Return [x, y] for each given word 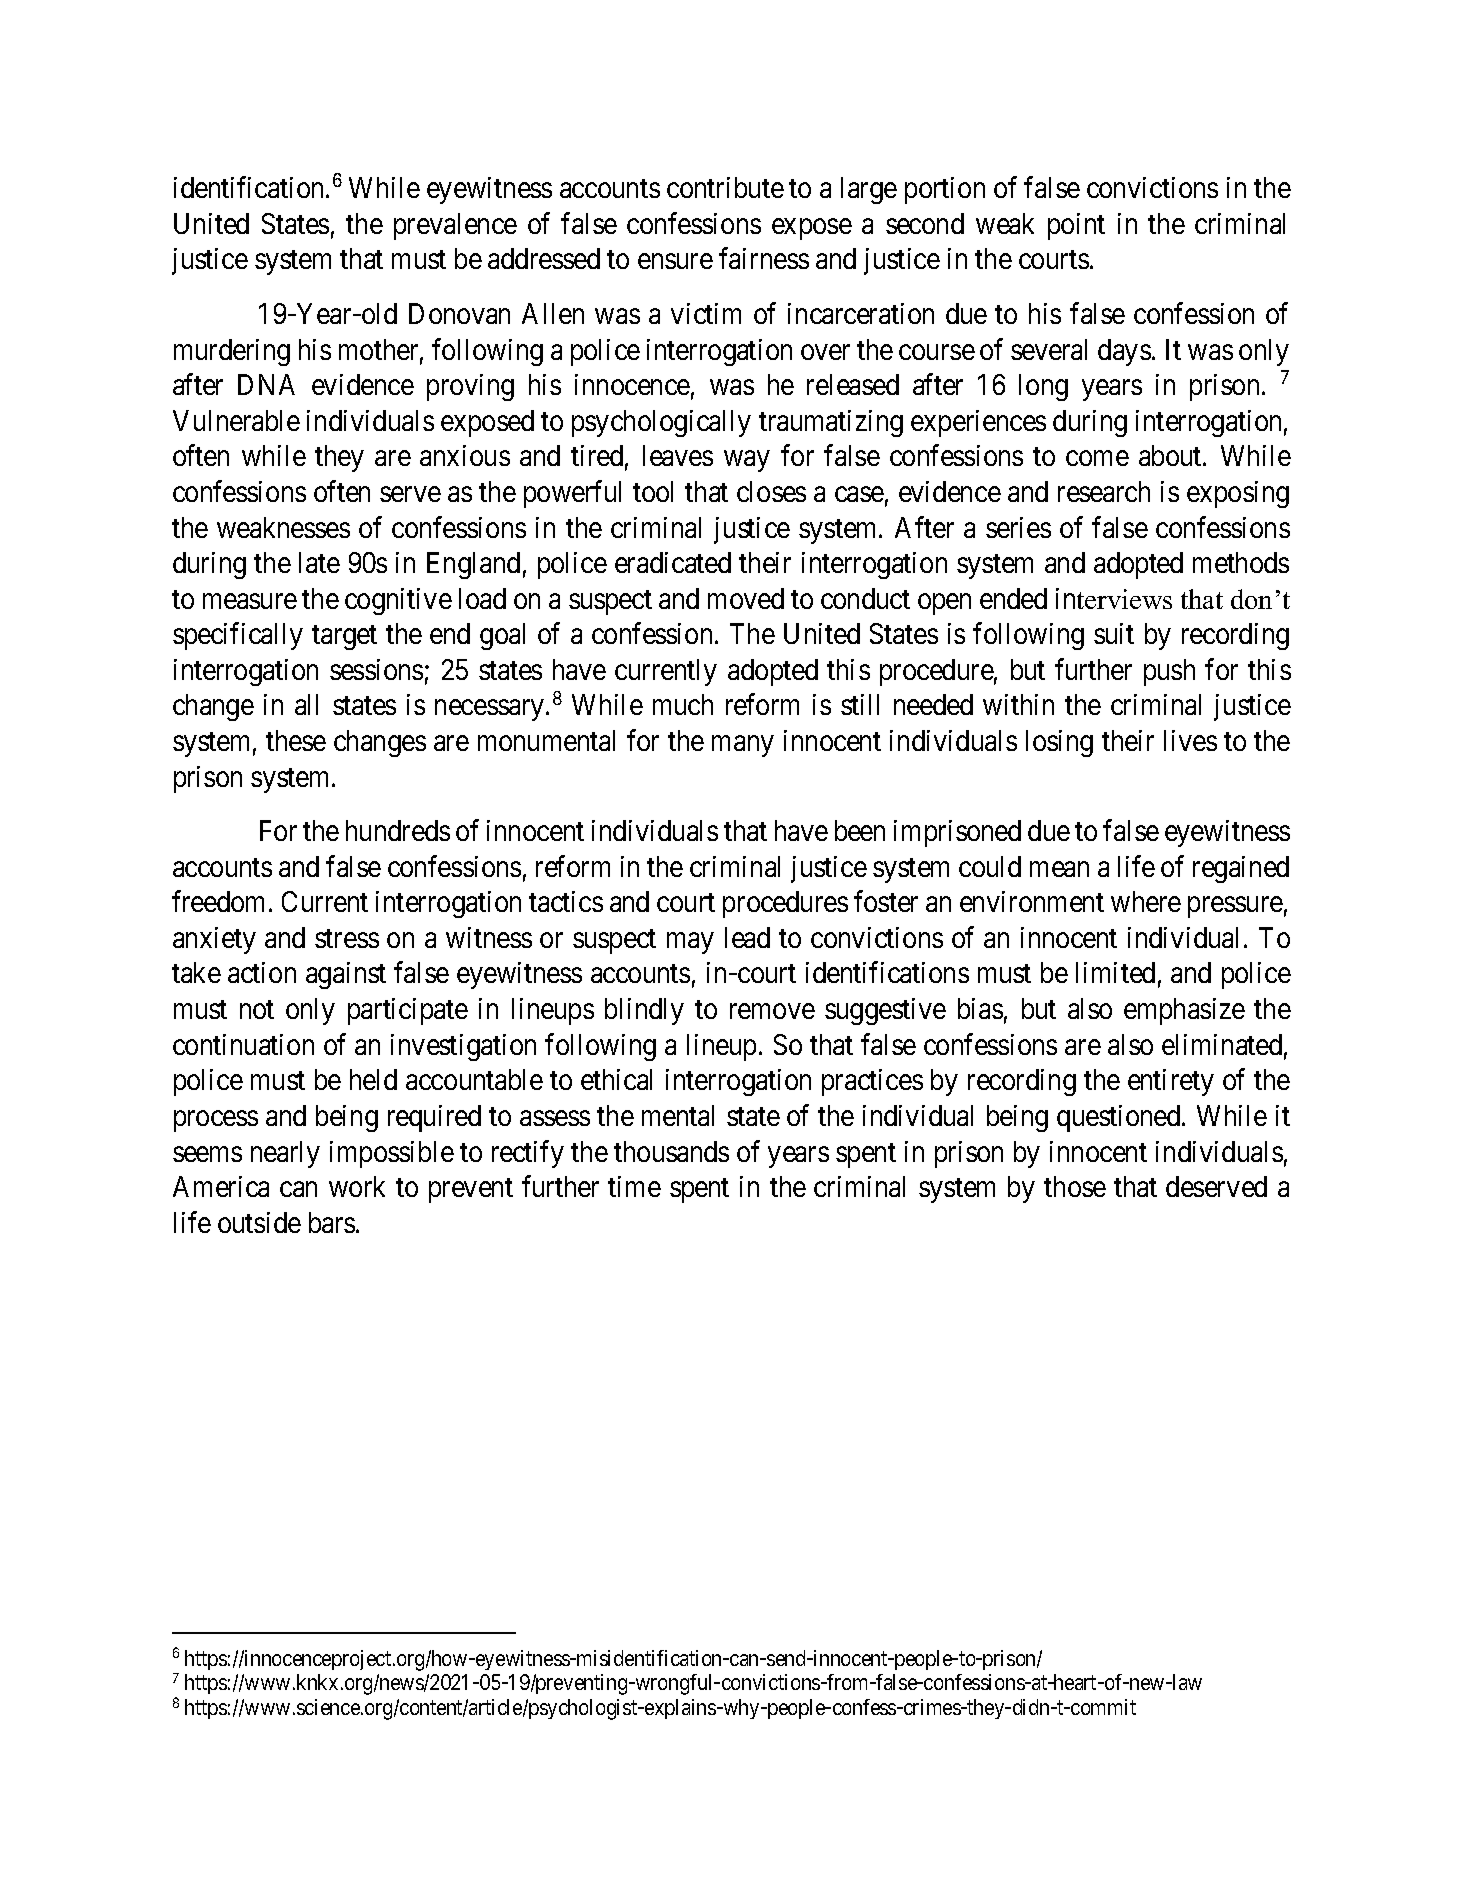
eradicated [673, 562]
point [1076, 226]
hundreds [398, 830]
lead [747, 937]
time [634, 1186]
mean [1059, 869]
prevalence [455, 226]
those [1075, 1186]
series [1018, 527]
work [357, 1186]
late [319, 562]
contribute [725, 187]
